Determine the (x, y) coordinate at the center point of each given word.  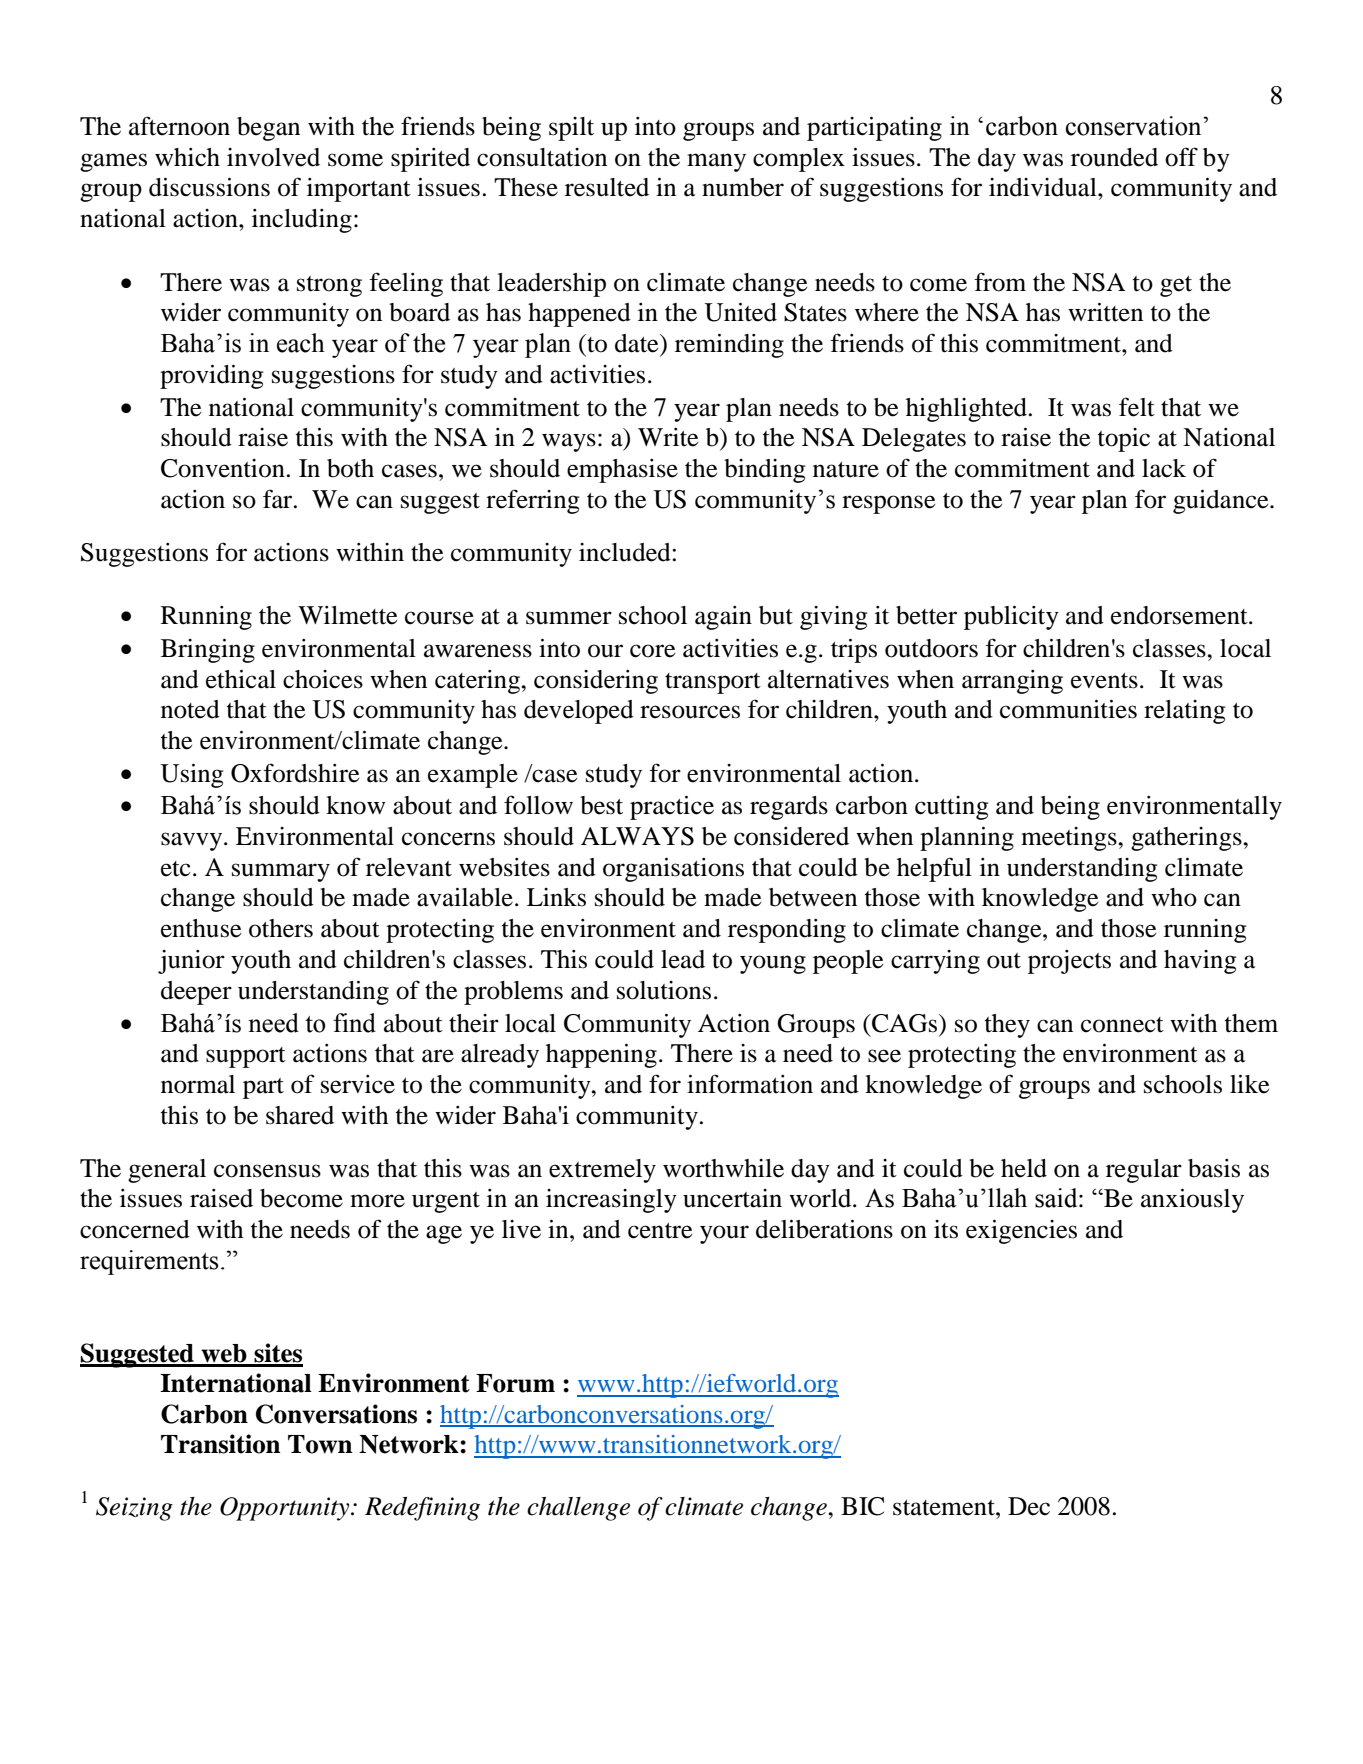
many (716, 162)
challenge (578, 1509)
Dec (1029, 1506)
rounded (1114, 157)
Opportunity (286, 1509)
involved (273, 157)
